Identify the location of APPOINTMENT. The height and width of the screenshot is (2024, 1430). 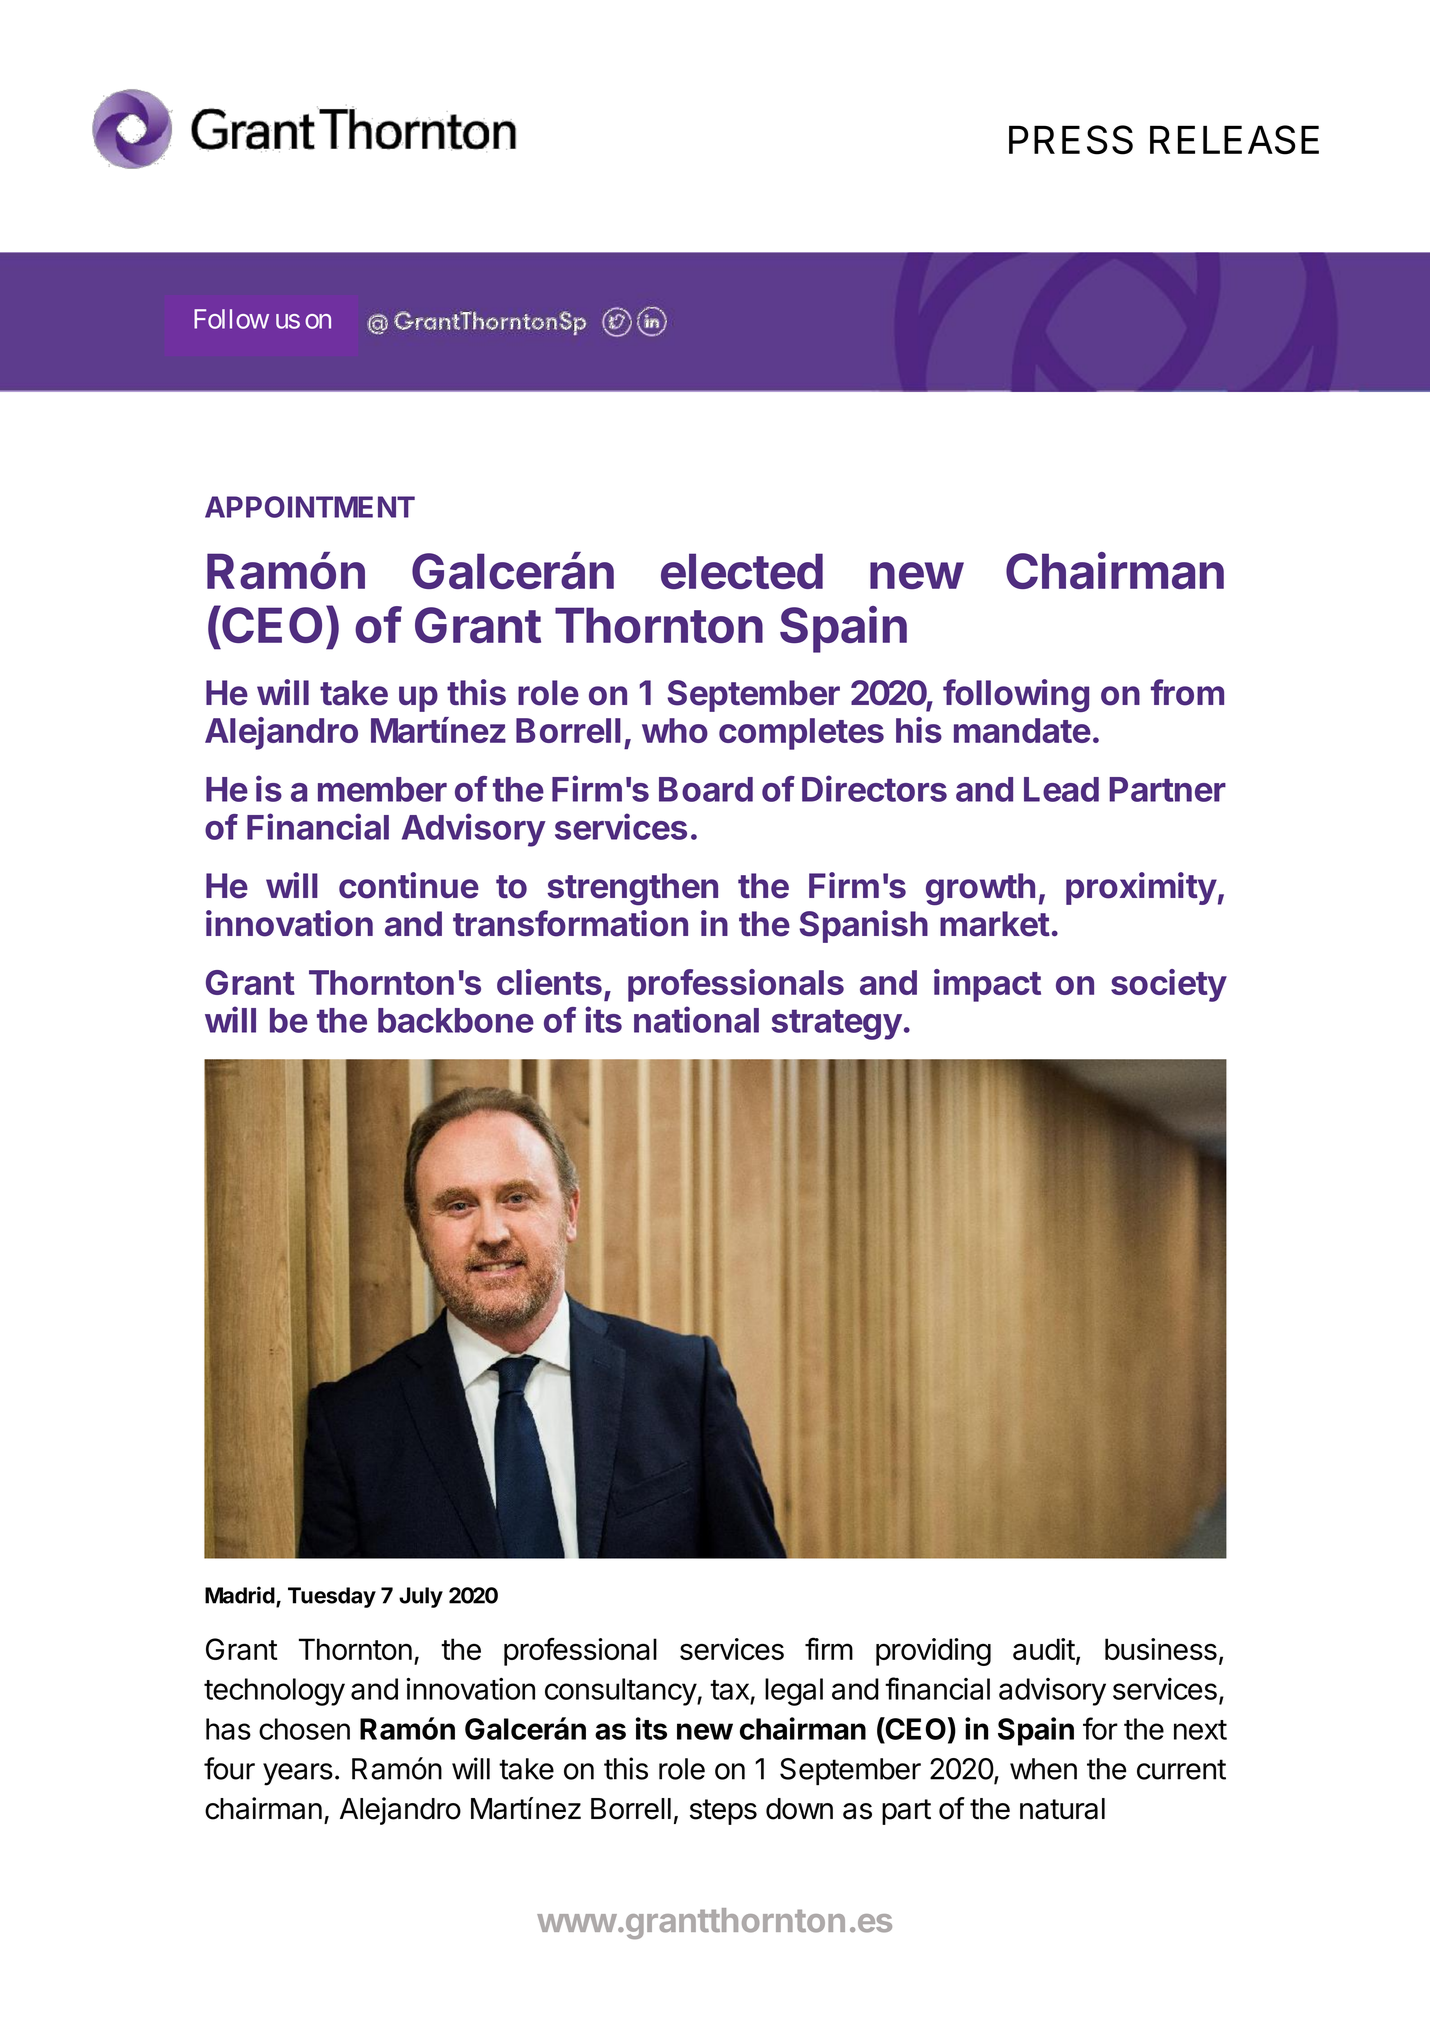
(310, 507).
